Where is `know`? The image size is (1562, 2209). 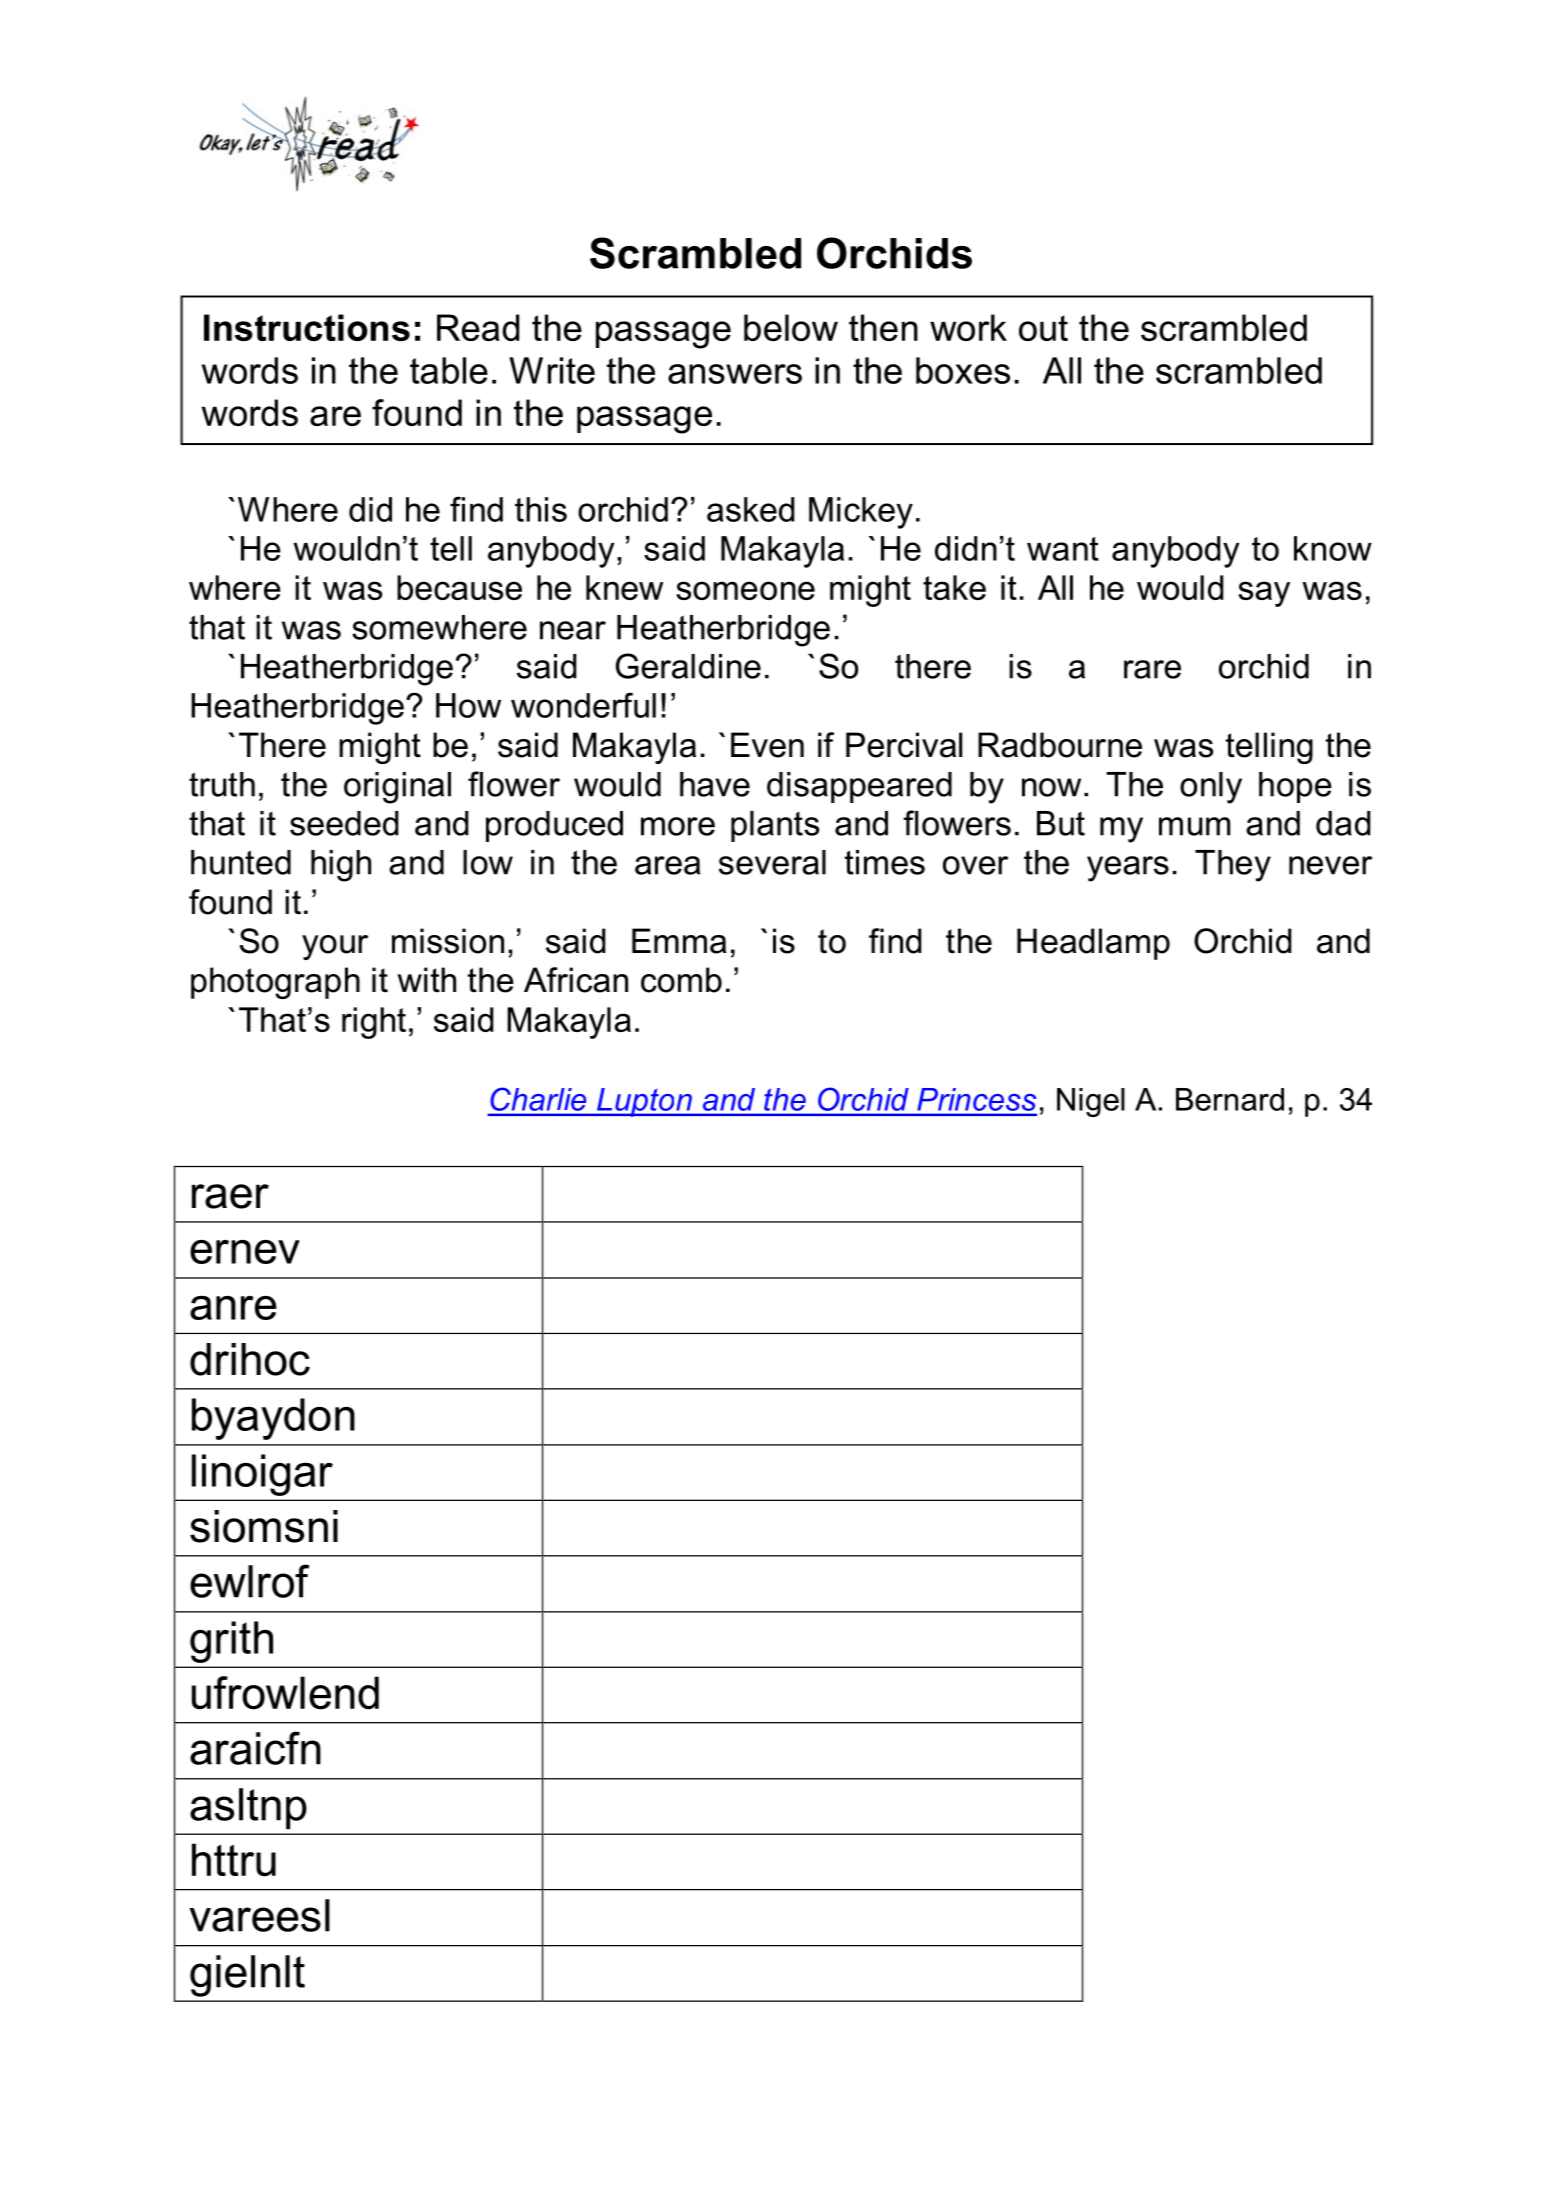 know is located at coordinates (1333, 548).
